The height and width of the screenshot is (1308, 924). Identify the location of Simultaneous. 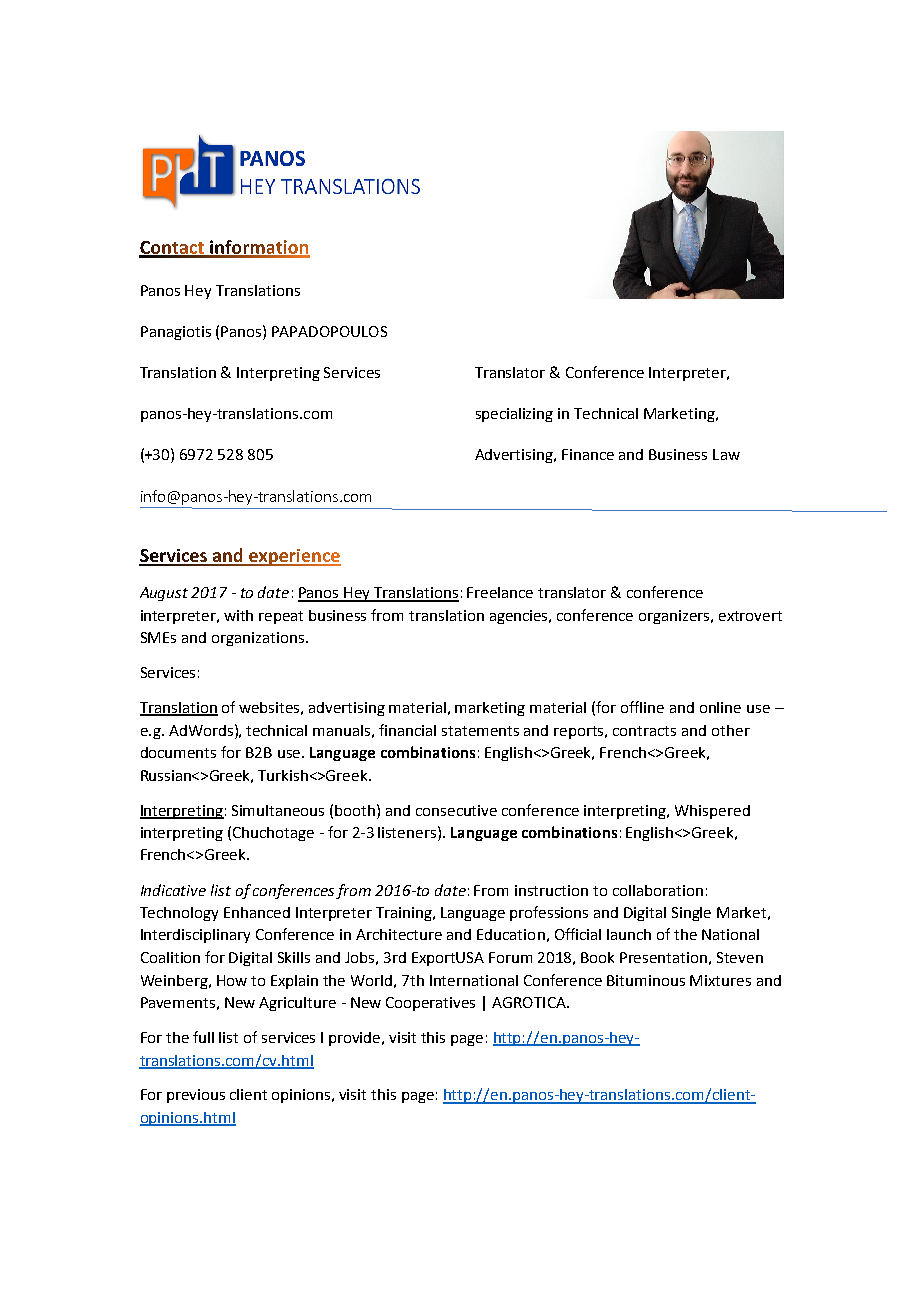
(278, 810).
